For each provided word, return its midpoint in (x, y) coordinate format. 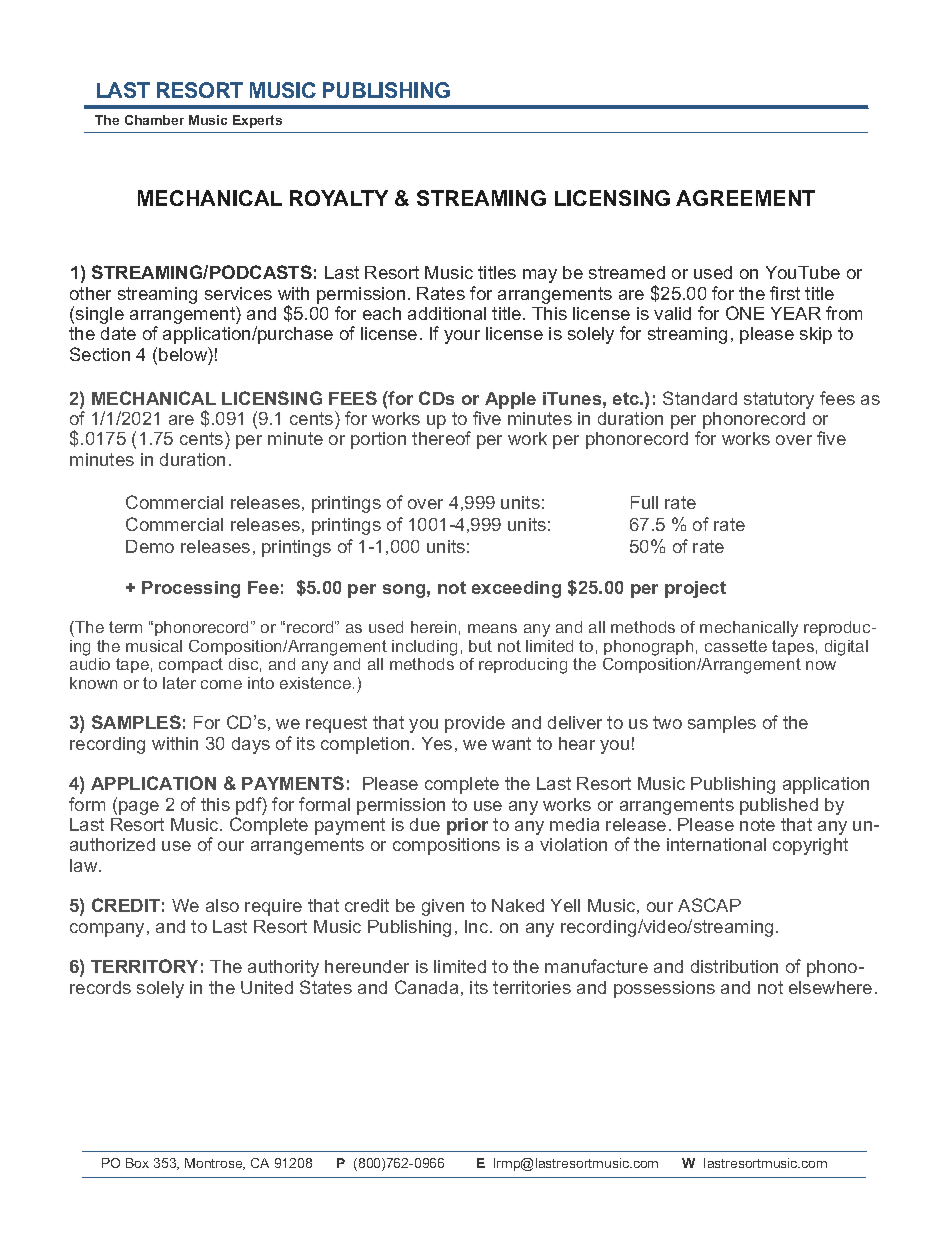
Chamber (154, 120)
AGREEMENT (745, 198)
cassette (736, 646)
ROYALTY (339, 198)
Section (100, 354)
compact (191, 665)
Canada (426, 987)
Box (137, 1163)
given (443, 907)
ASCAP (709, 905)
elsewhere (830, 987)
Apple (510, 400)
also (222, 905)
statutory (779, 400)
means (492, 628)
